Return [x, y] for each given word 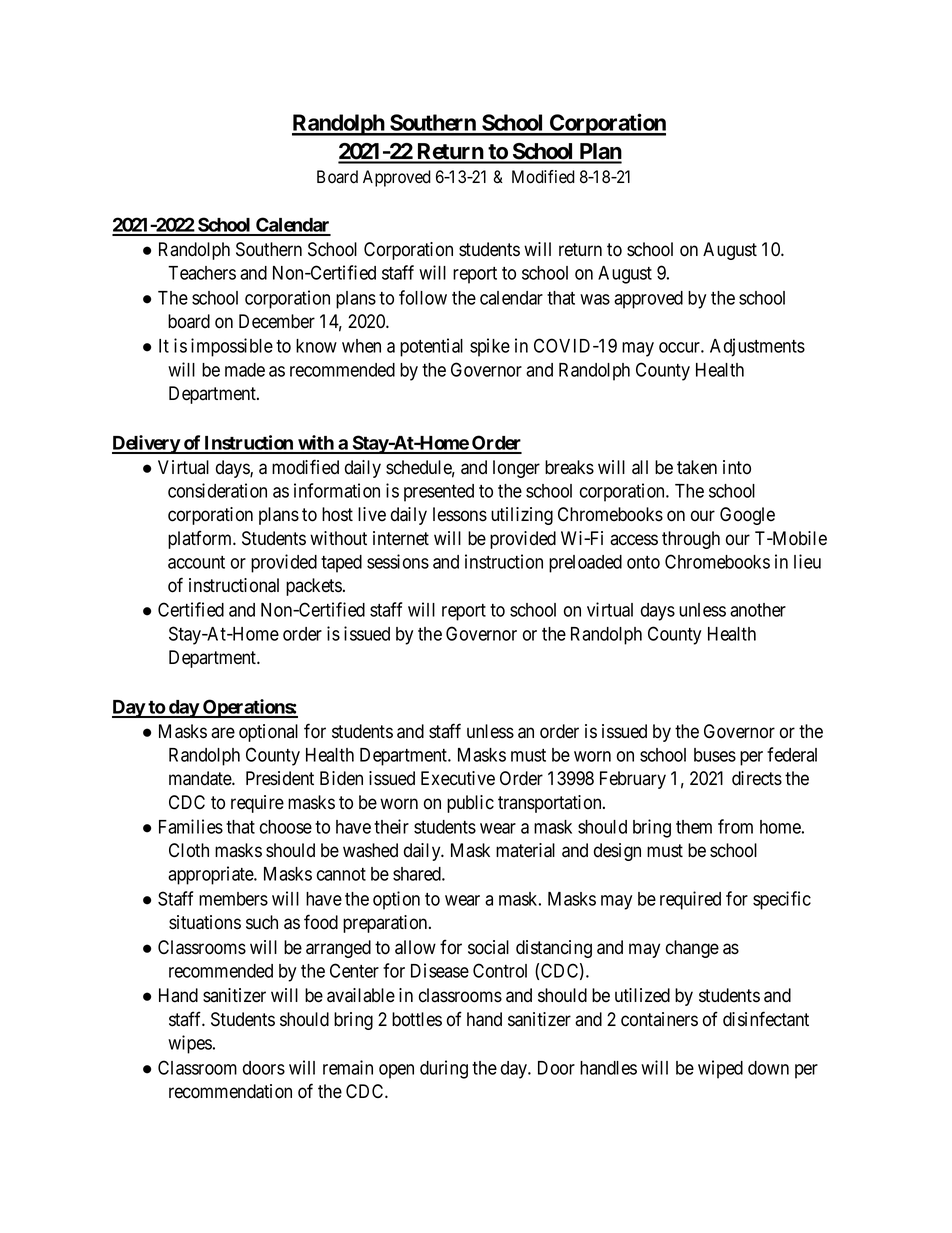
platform [201, 539]
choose [286, 827]
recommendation [230, 1091]
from [735, 826]
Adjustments [757, 347]
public [470, 804]
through [691, 540]
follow [423, 297]
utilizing [522, 516]
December [277, 321]
